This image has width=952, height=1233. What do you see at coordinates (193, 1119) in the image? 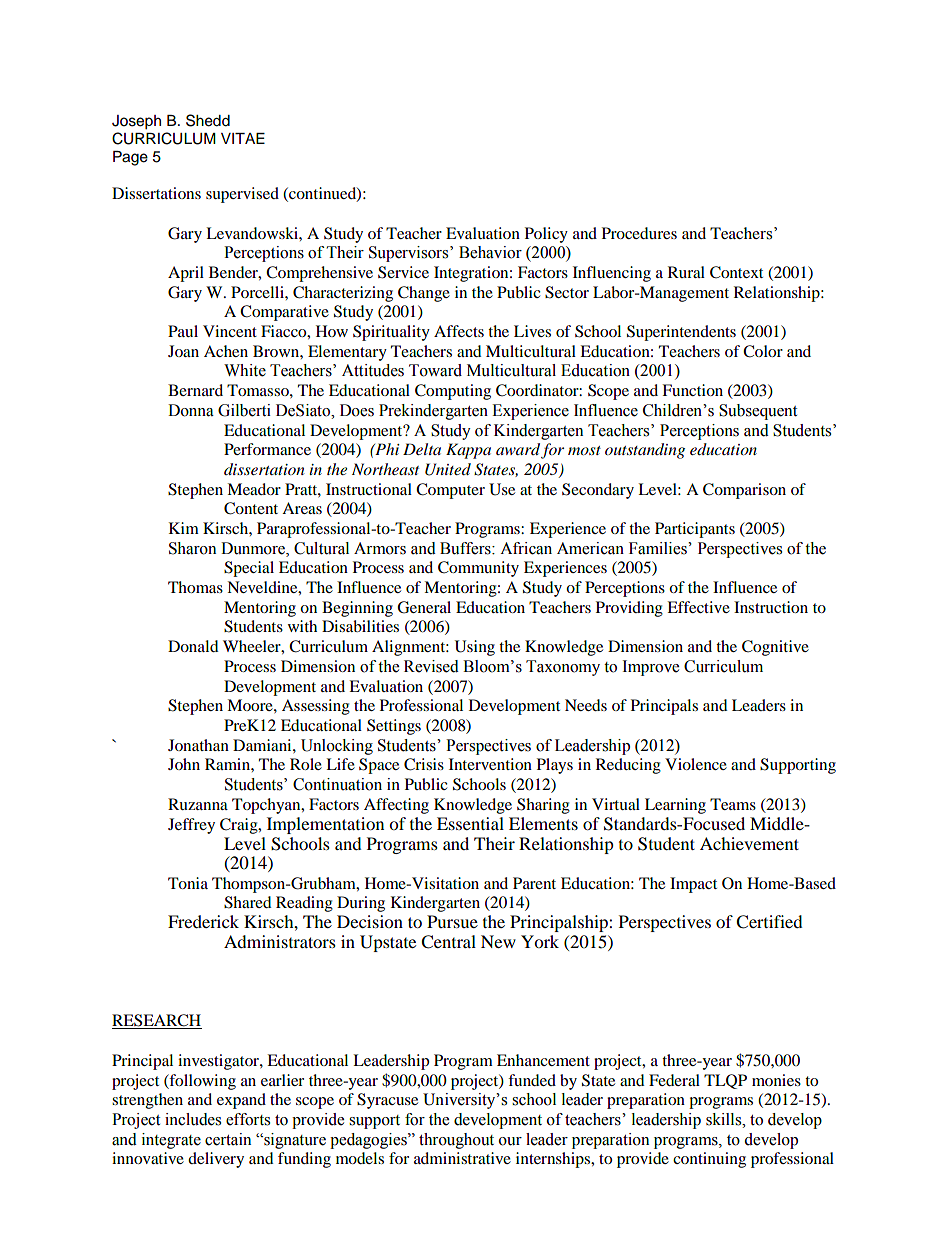
I see `includes` at bounding box center [193, 1119].
